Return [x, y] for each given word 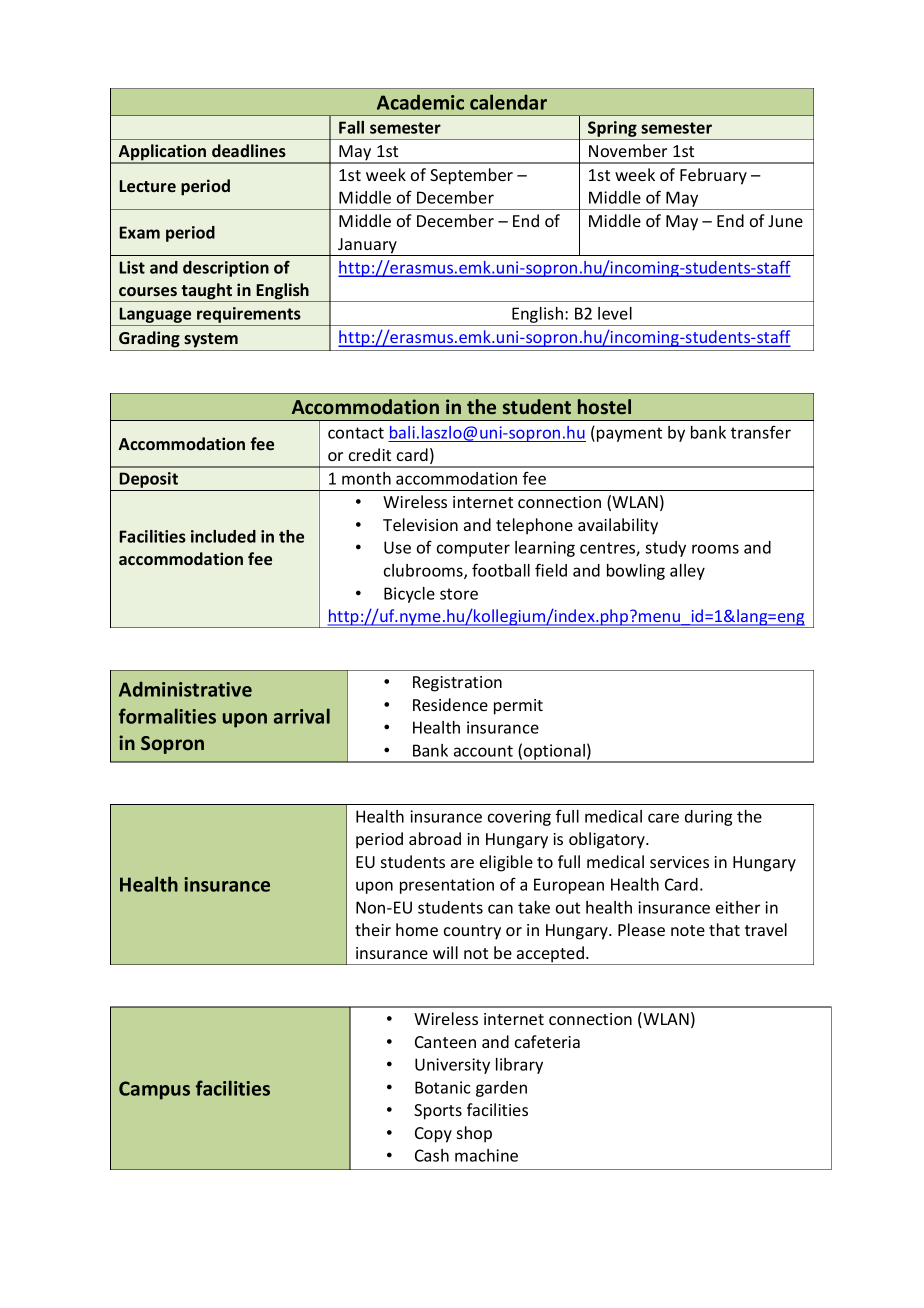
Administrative [185, 689]
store [459, 594]
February [713, 176]
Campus [154, 1090]
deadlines [249, 150]
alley [687, 572]
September [471, 176]
